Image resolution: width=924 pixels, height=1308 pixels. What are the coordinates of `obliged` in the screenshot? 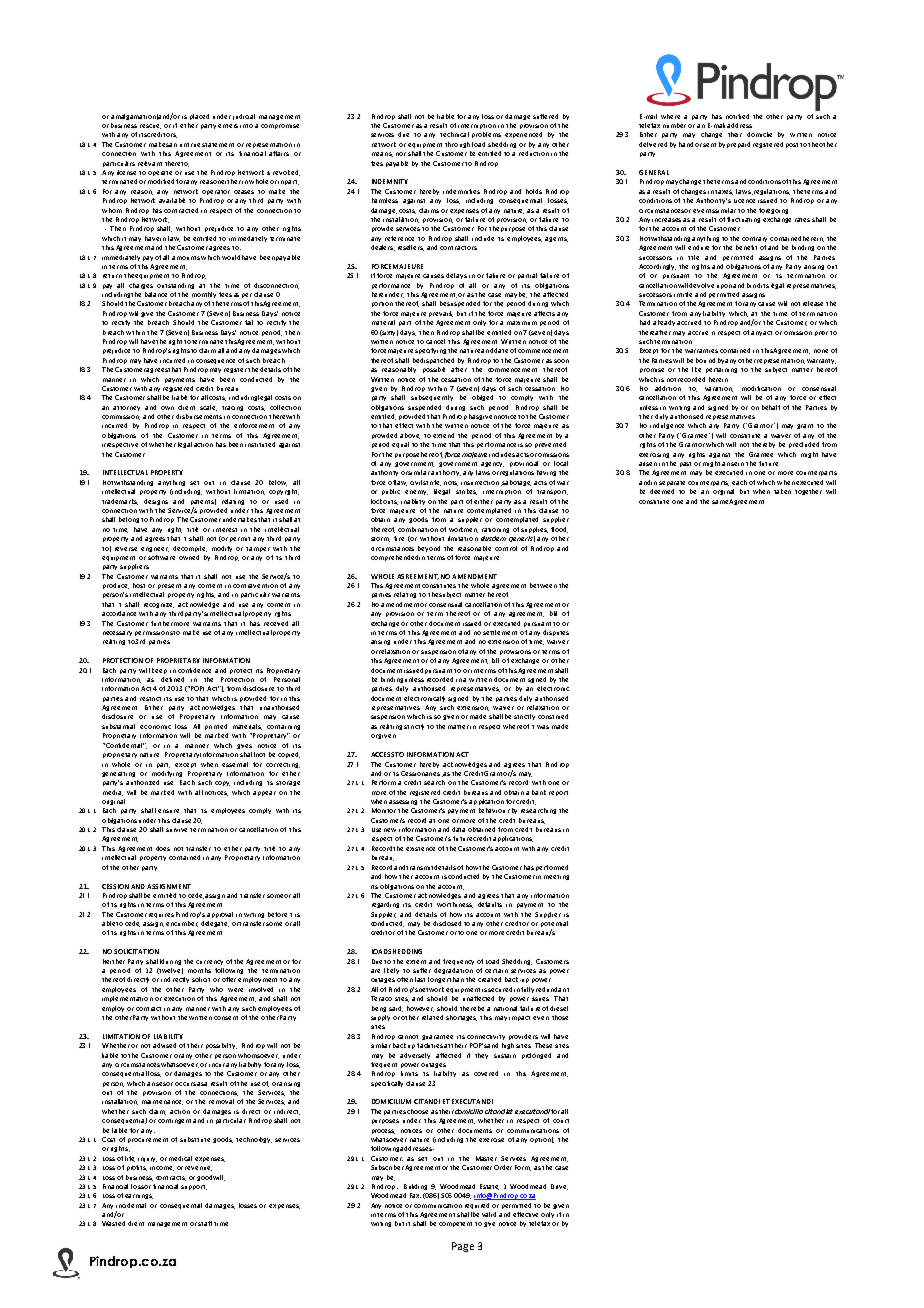 It's located at (482, 398).
